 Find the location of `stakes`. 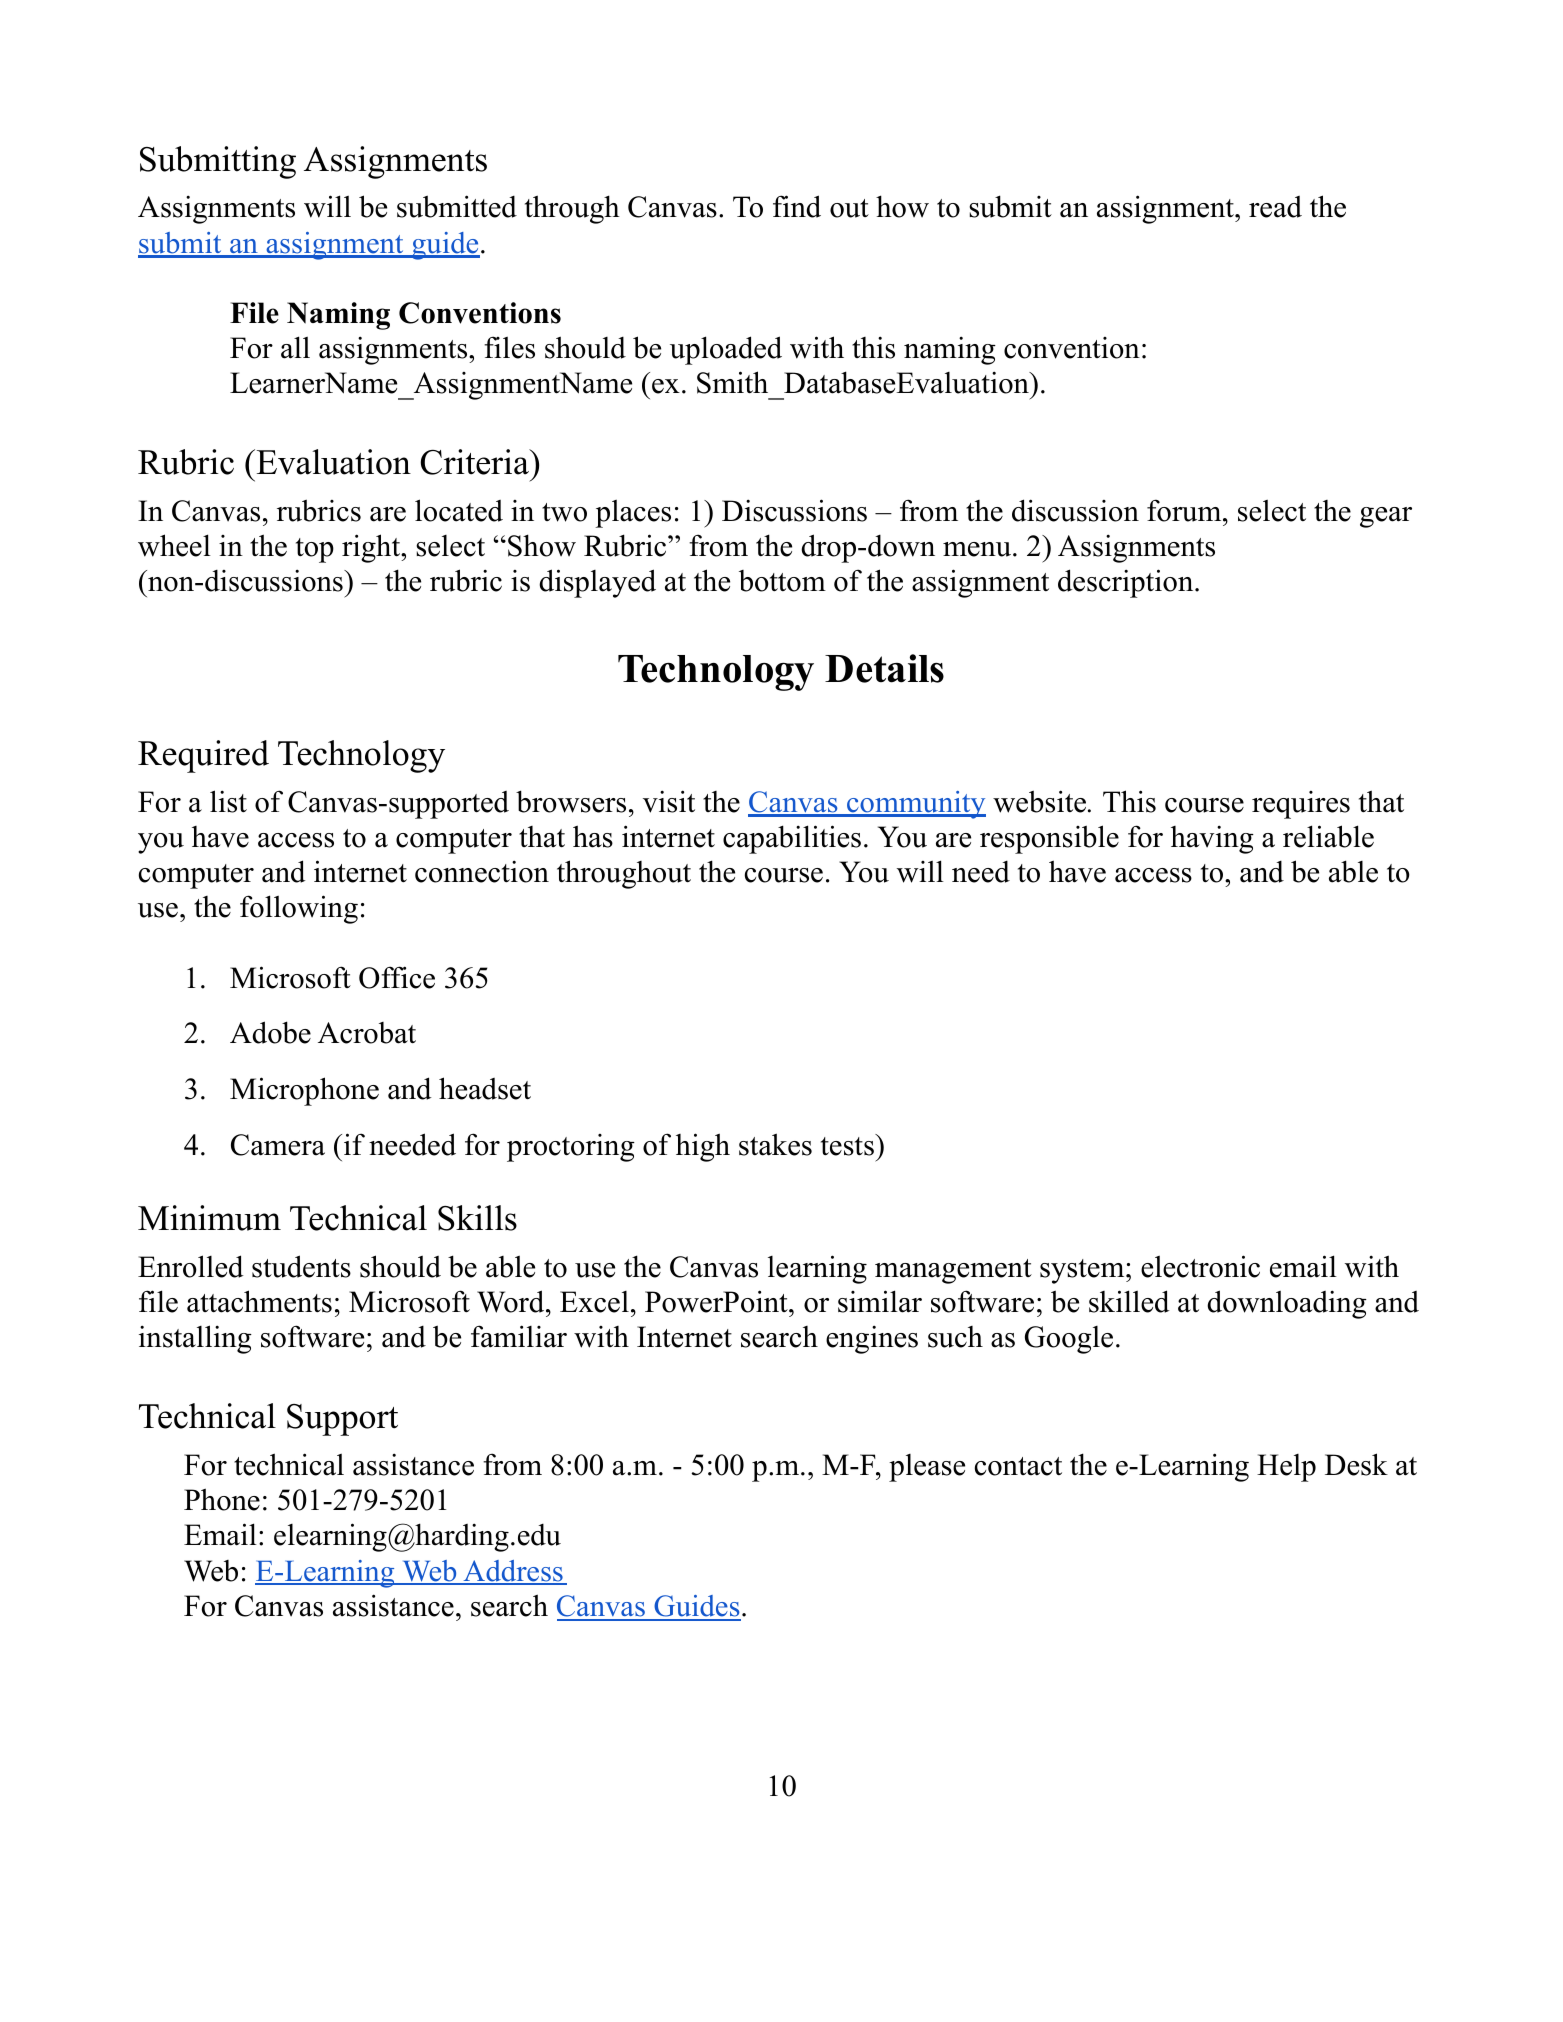

stakes is located at coordinates (775, 1144).
